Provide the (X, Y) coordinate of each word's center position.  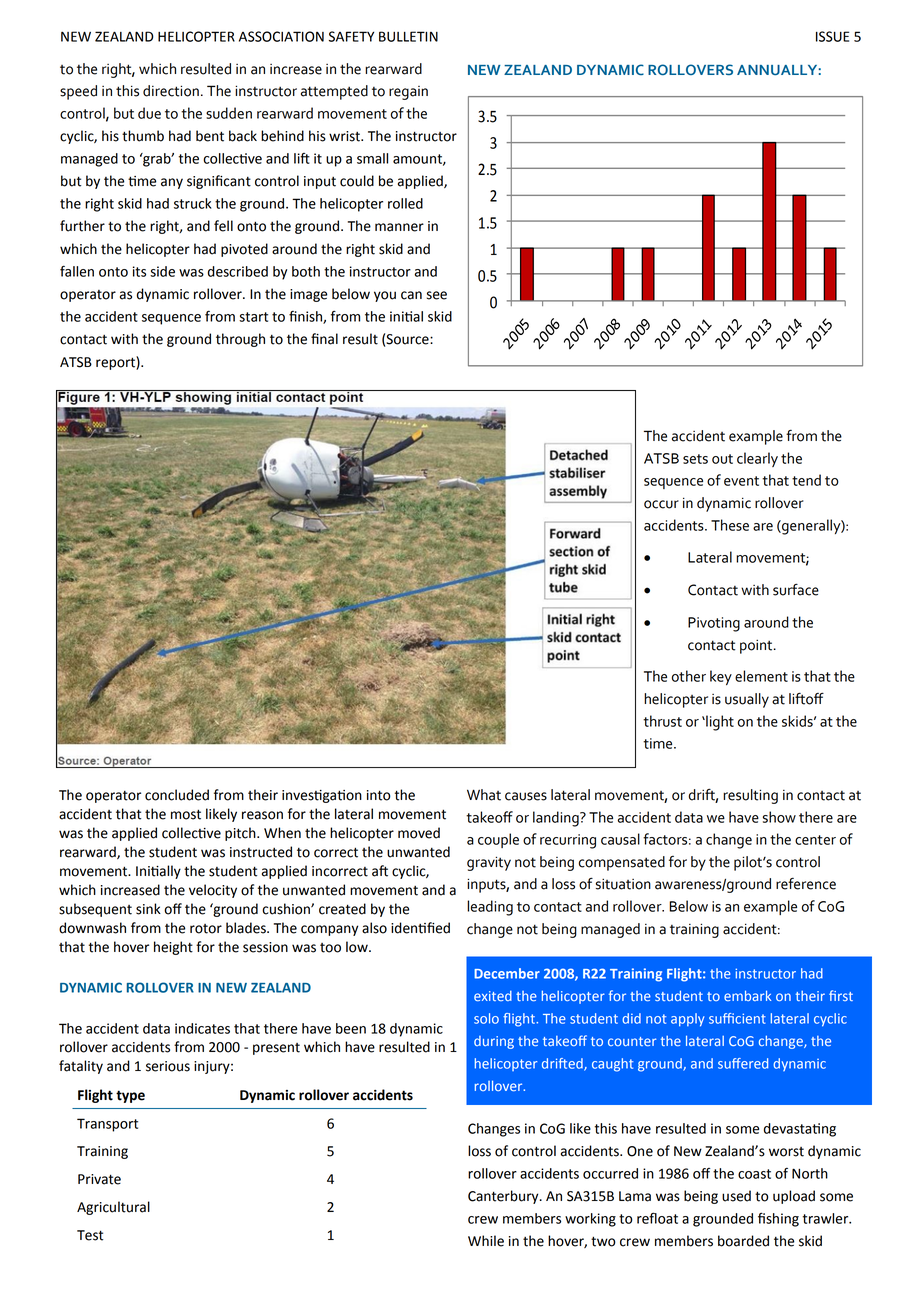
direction (171, 91)
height (173, 948)
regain (408, 93)
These (730, 525)
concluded (177, 795)
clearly (757, 459)
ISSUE (832, 36)
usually (747, 700)
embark (747, 995)
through (240, 340)
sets (695, 459)
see (437, 295)
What (484, 795)
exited (493, 996)
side (162, 271)
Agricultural (113, 1208)
